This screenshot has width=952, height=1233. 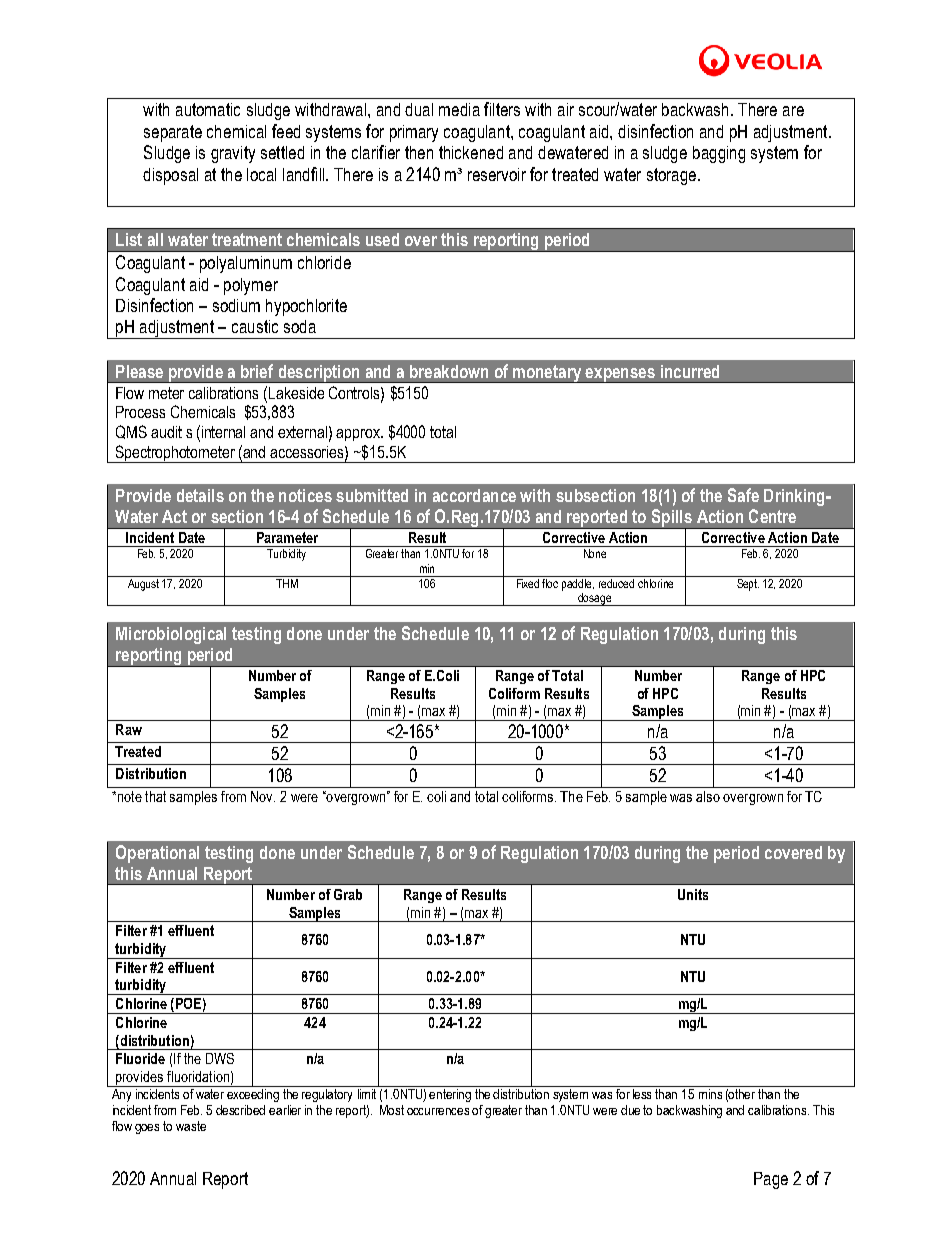 What do you see at coordinates (471, 152) in the screenshot?
I see `thickened` at bounding box center [471, 152].
